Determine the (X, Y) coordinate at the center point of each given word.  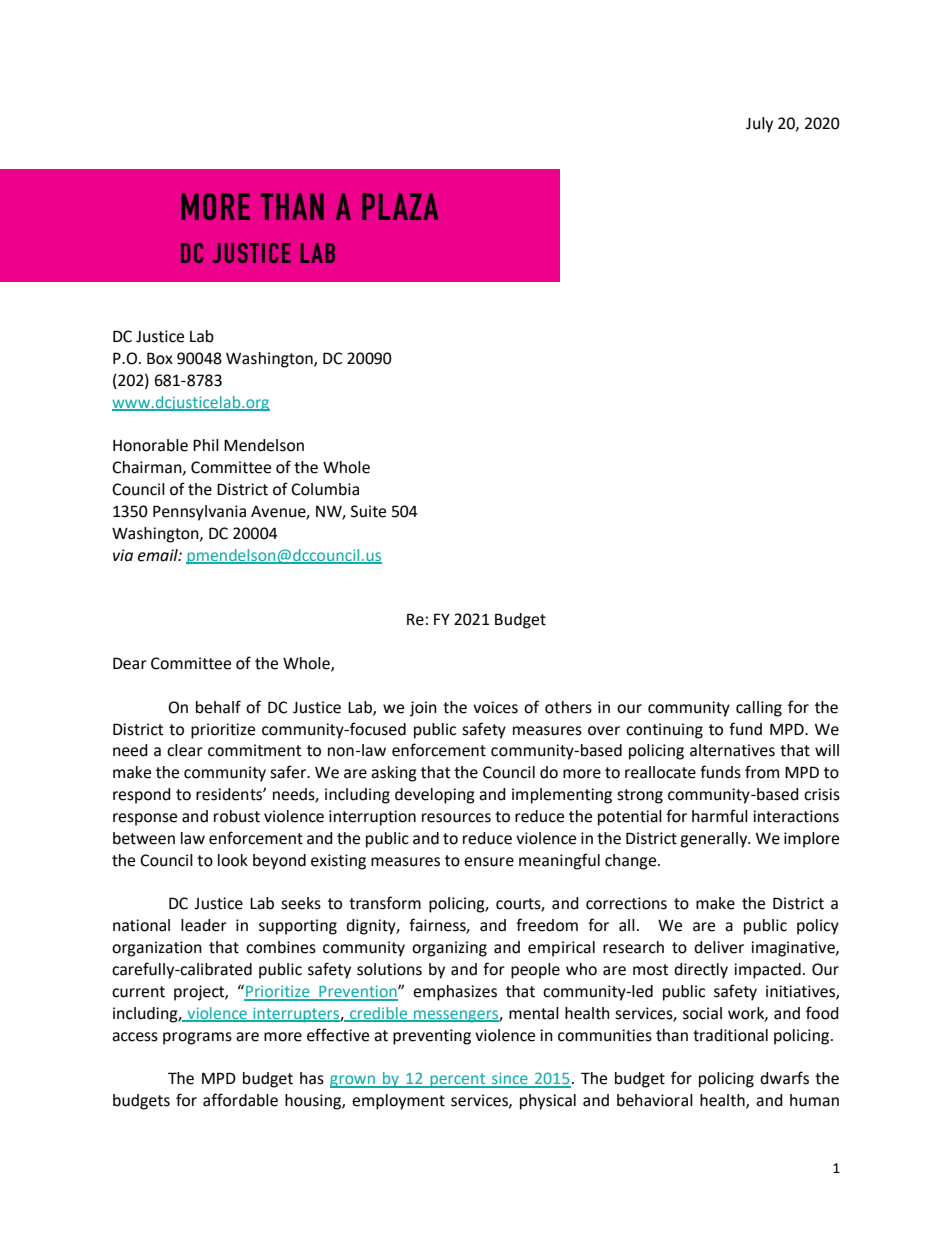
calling (759, 709)
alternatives (732, 750)
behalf (218, 707)
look (233, 860)
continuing (664, 731)
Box (160, 358)
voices (495, 707)
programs (197, 1038)
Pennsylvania (199, 513)
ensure (489, 862)
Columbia (325, 489)
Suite (368, 511)
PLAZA (400, 206)
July (759, 125)
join (423, 709)
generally (715, 840)
